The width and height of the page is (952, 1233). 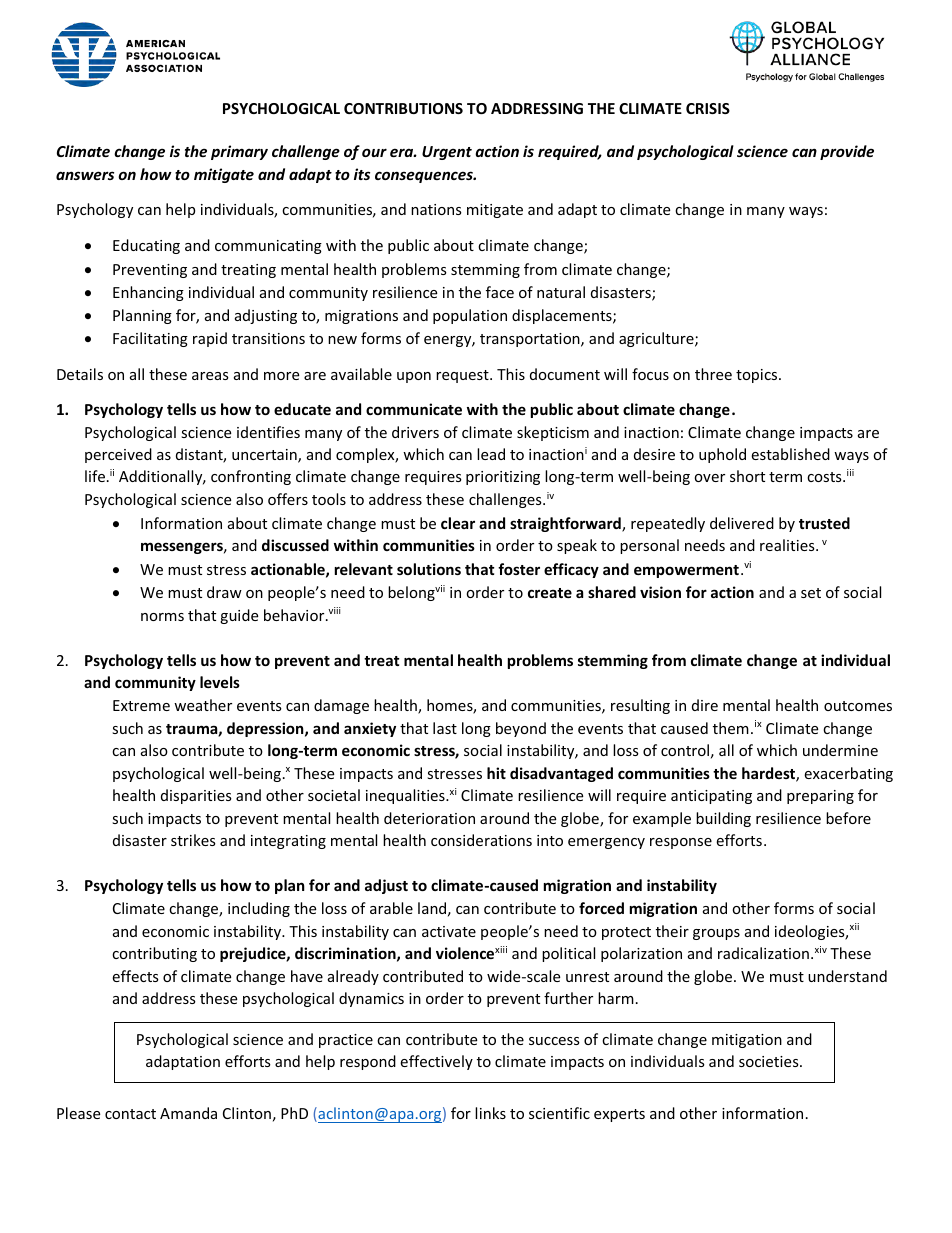 I want to click on Amanda, so click(x=188, y=1113).
